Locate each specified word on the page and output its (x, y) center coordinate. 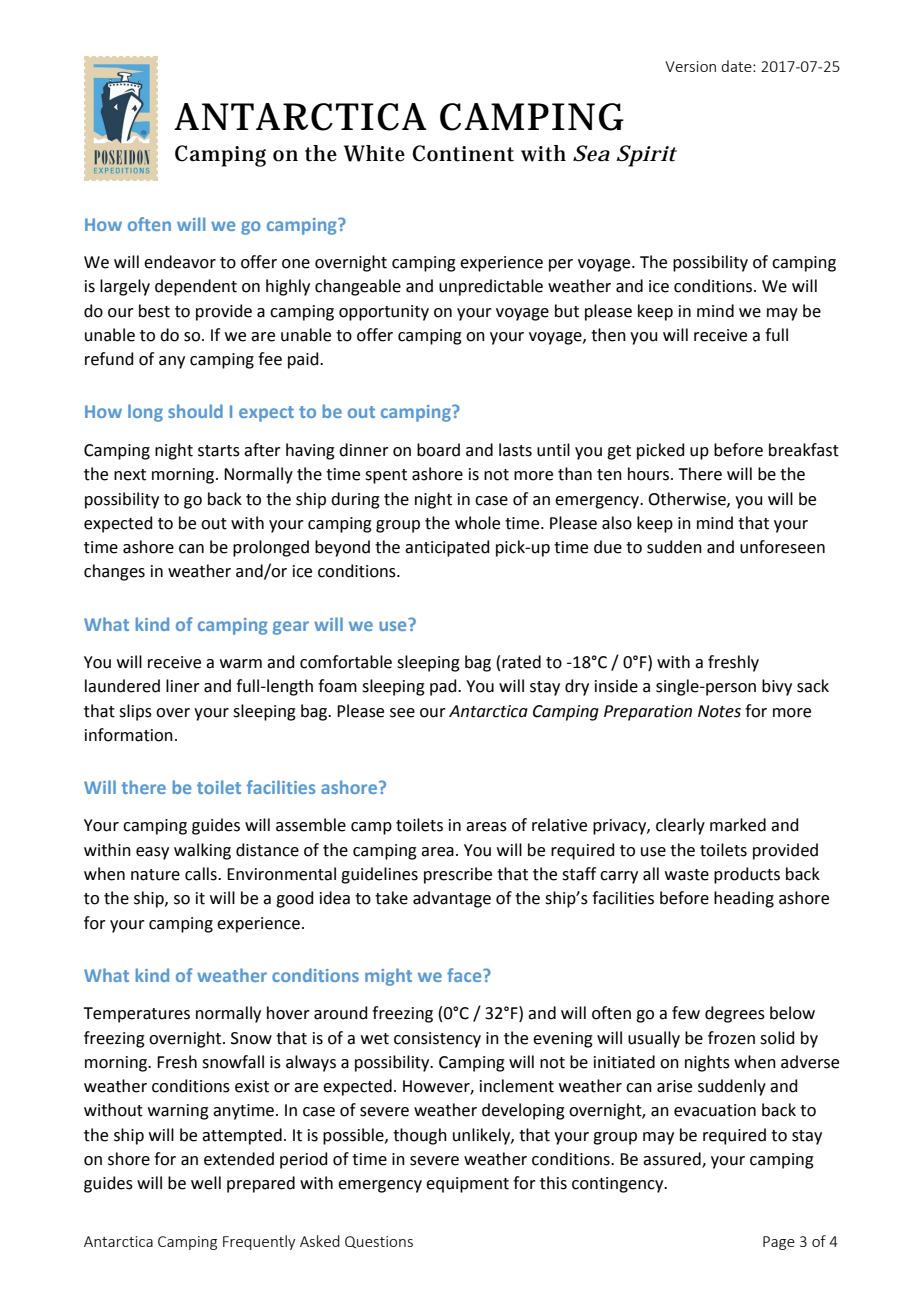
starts (219, 451)
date (737, 66)
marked (738, 825)
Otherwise (688, 499)
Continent (463, 153)
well (206, 1183)
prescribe (458, 875)
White (374, 153)
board (438, 450)
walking (202, 851)
